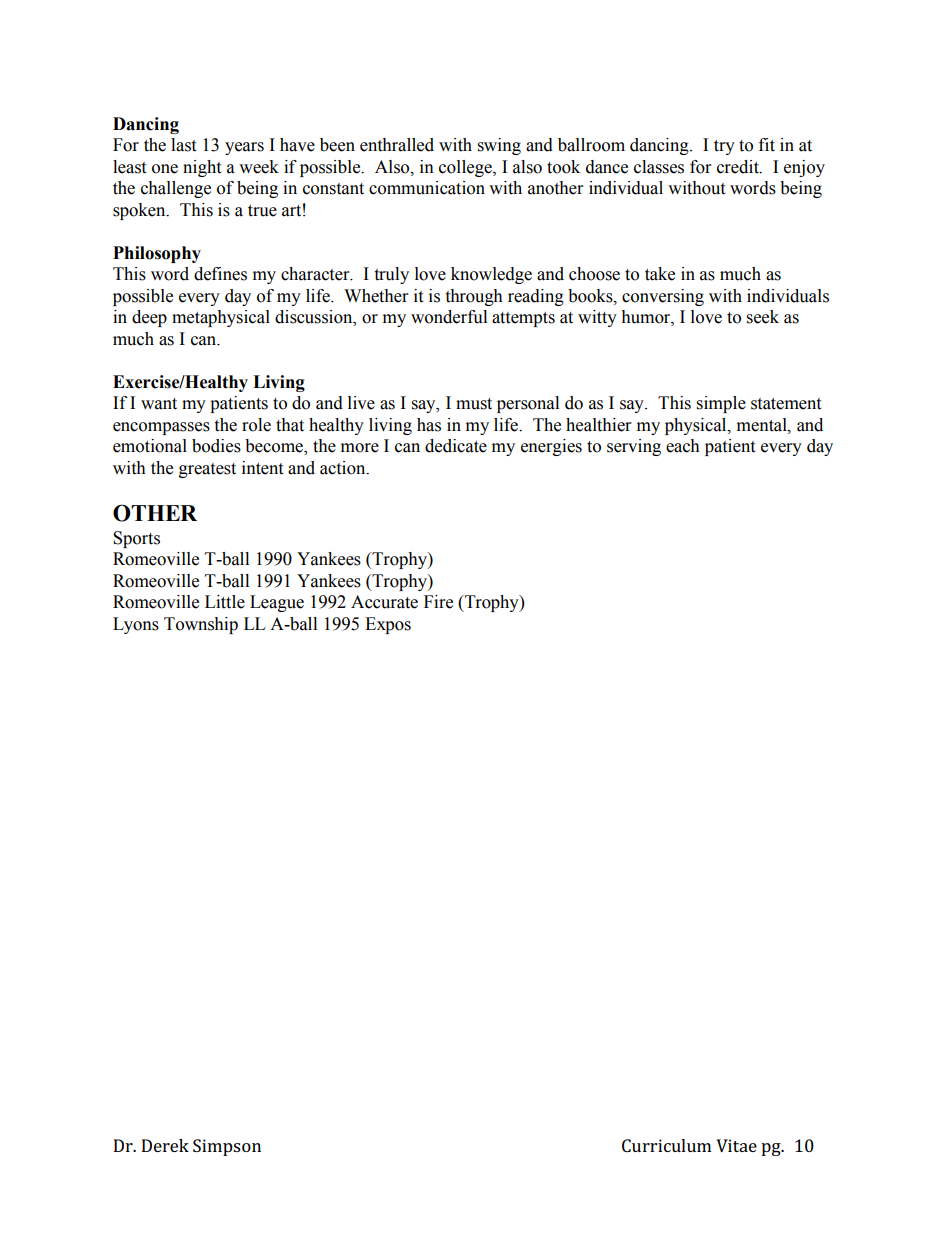 Image resolution: width=952 pixels, height=1233 pixels. What do you see at coordinates (666, 1145) in the image?
I see `Curriculum` at bounding box center [666, 1145].
